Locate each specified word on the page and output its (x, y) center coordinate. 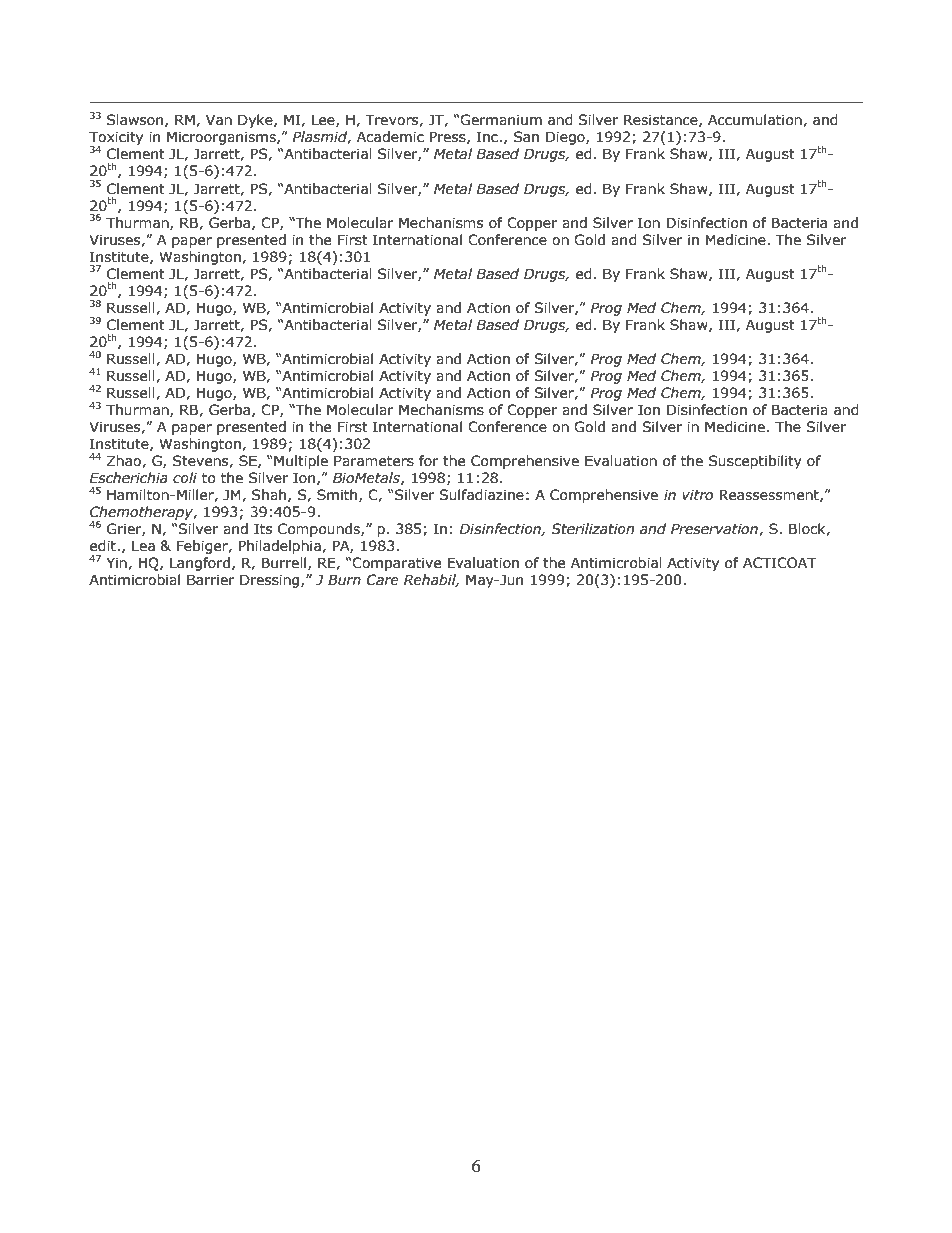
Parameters (374, 461)
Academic (390, 137)
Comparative (396, 564)
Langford (200, 564)
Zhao (125, 461)
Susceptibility (755, 462)
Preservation (715, 529)
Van (219, 120)
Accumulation (756, 120)
